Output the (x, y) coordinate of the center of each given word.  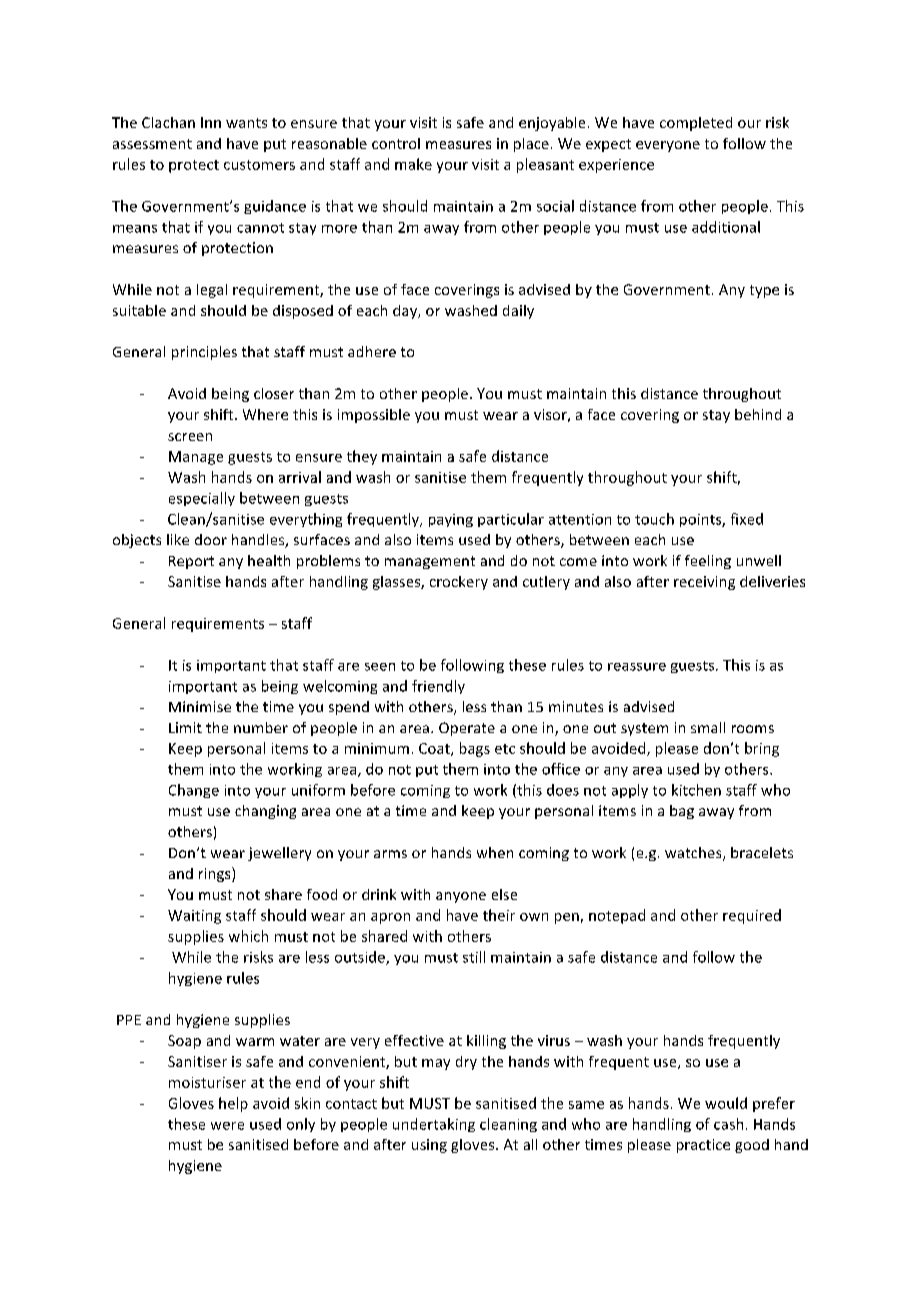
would (726, 1103)
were (227, 1126)
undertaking (434, 1125)
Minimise (200, 706)
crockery (459, 583)
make (413, 164)
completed (696, 124)
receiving (704, 583)
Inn (211, 122)
